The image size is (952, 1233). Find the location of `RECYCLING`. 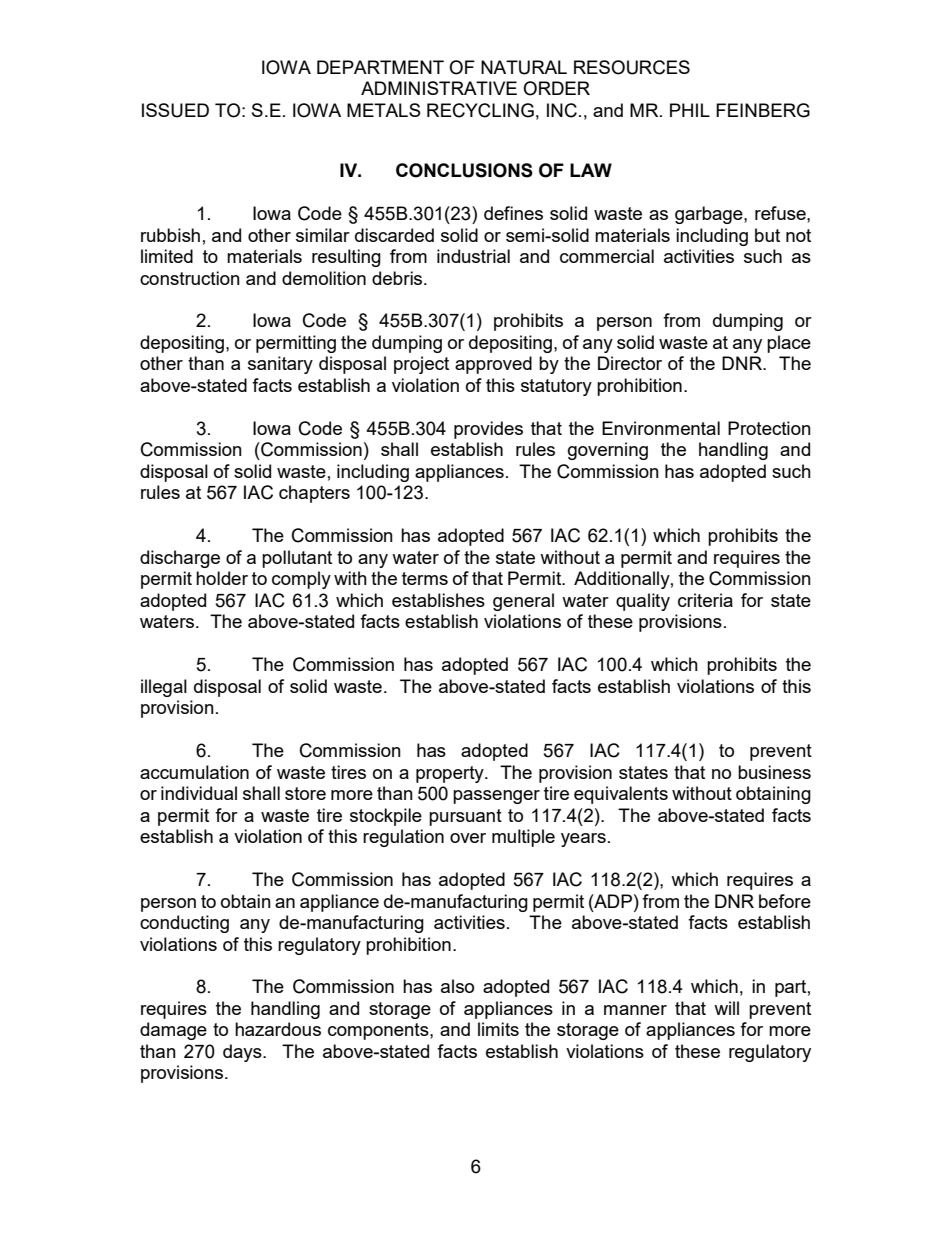

RECYCLING is located at coordinates (480, 110).
